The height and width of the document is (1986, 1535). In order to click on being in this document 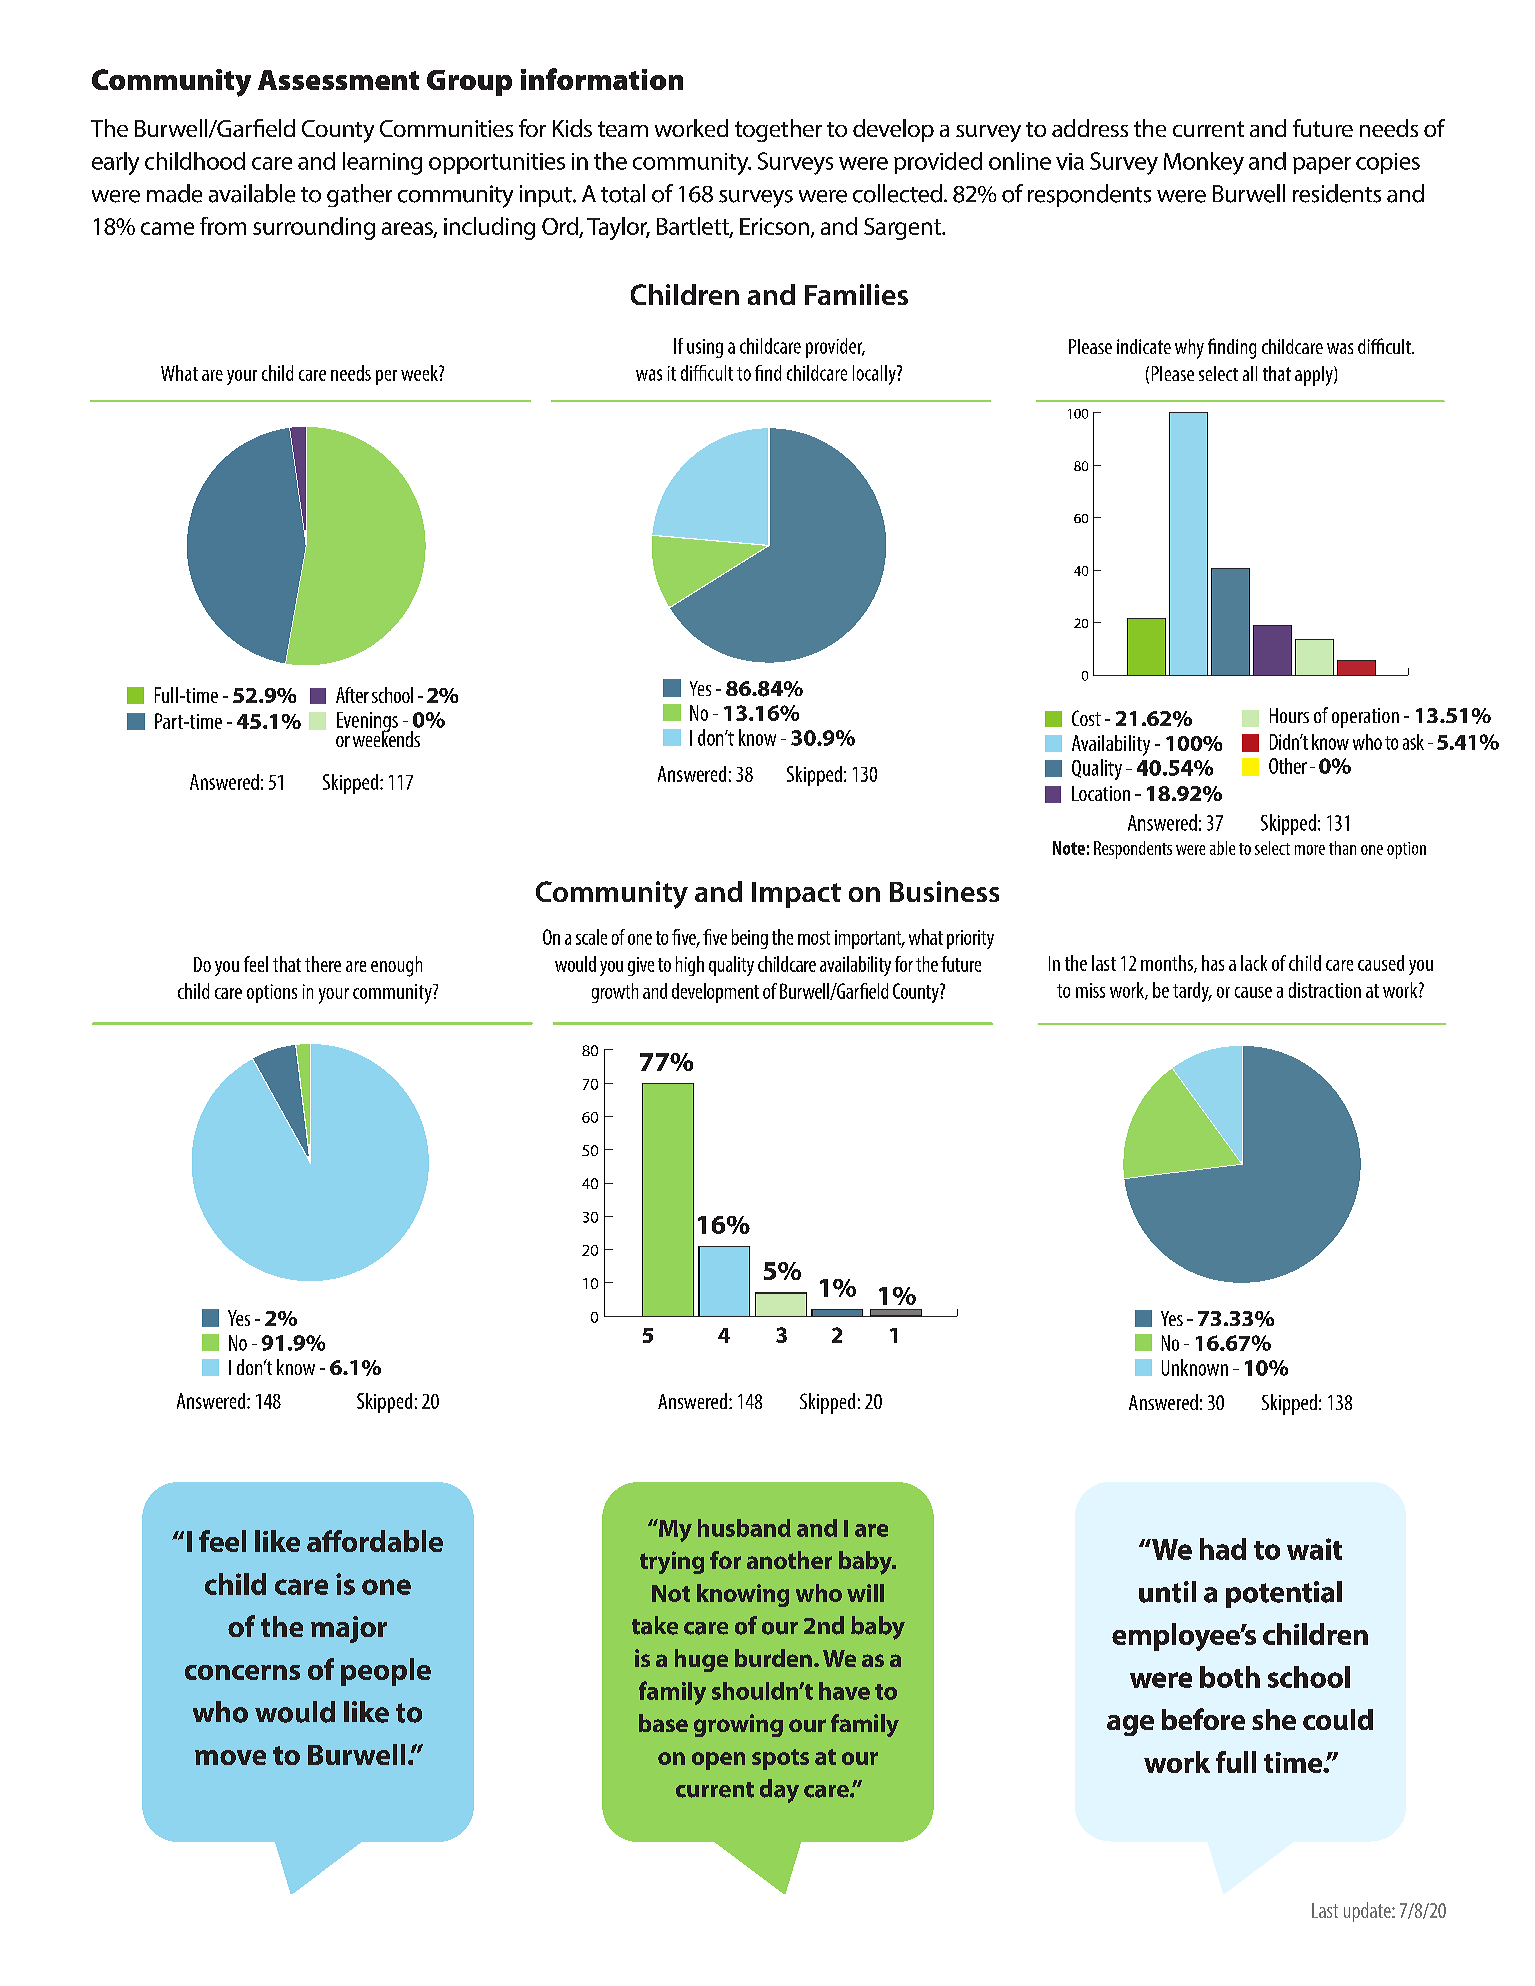, I will do `click(750, 939)`.
